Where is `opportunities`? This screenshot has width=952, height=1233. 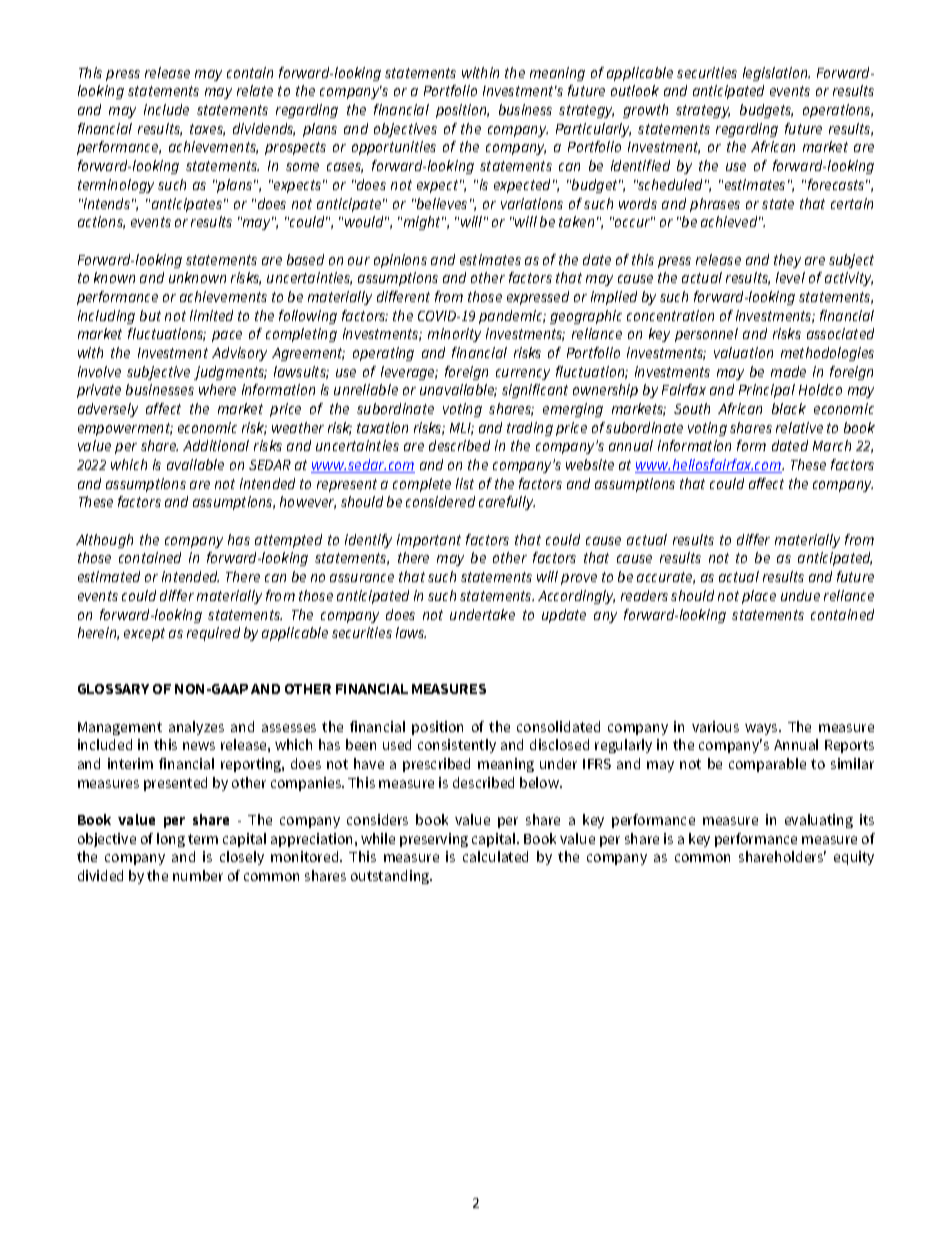 opportunities is located at coordinates (394, 148).
